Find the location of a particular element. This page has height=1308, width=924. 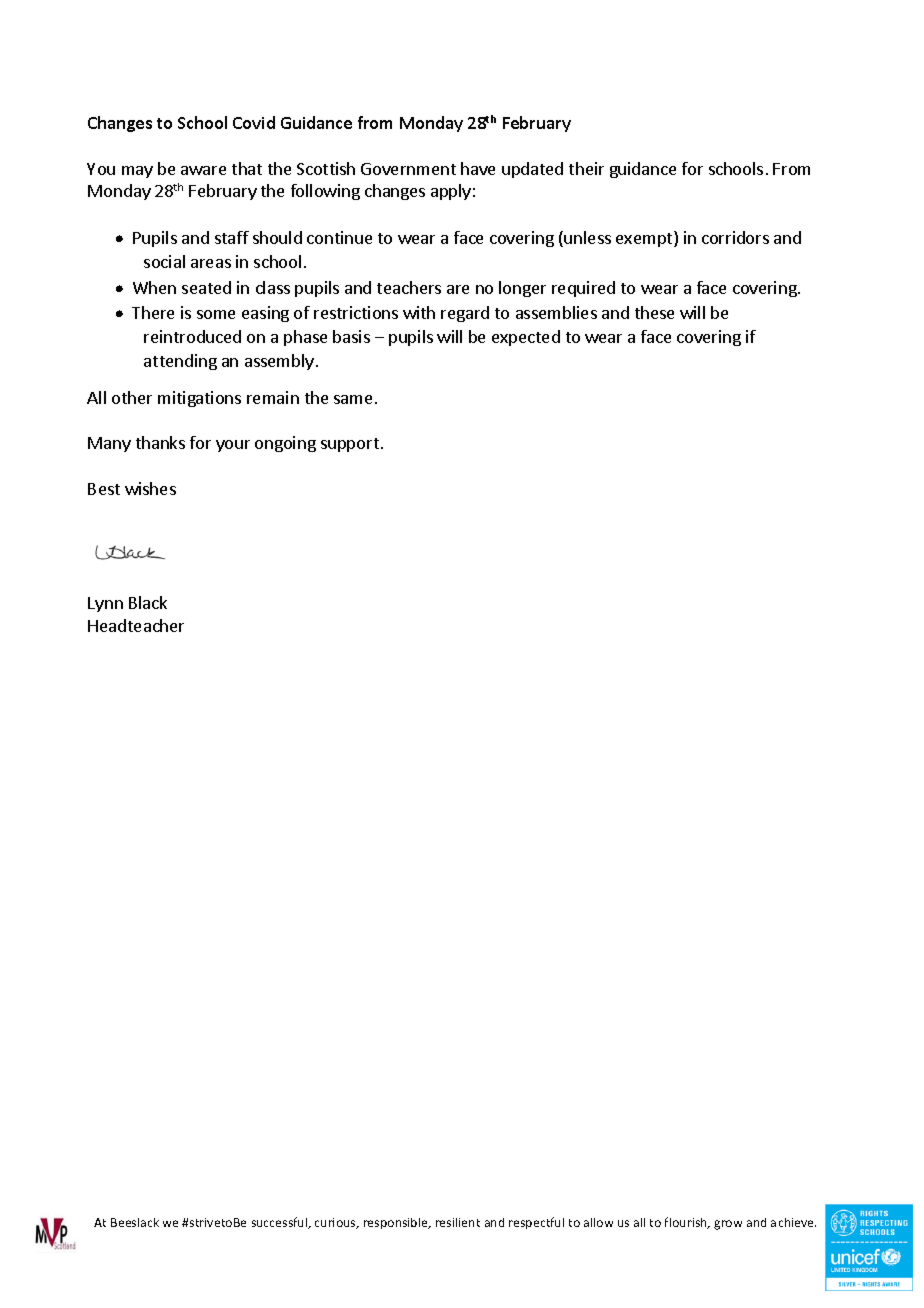

aware is located at coordinates (203, 170).
